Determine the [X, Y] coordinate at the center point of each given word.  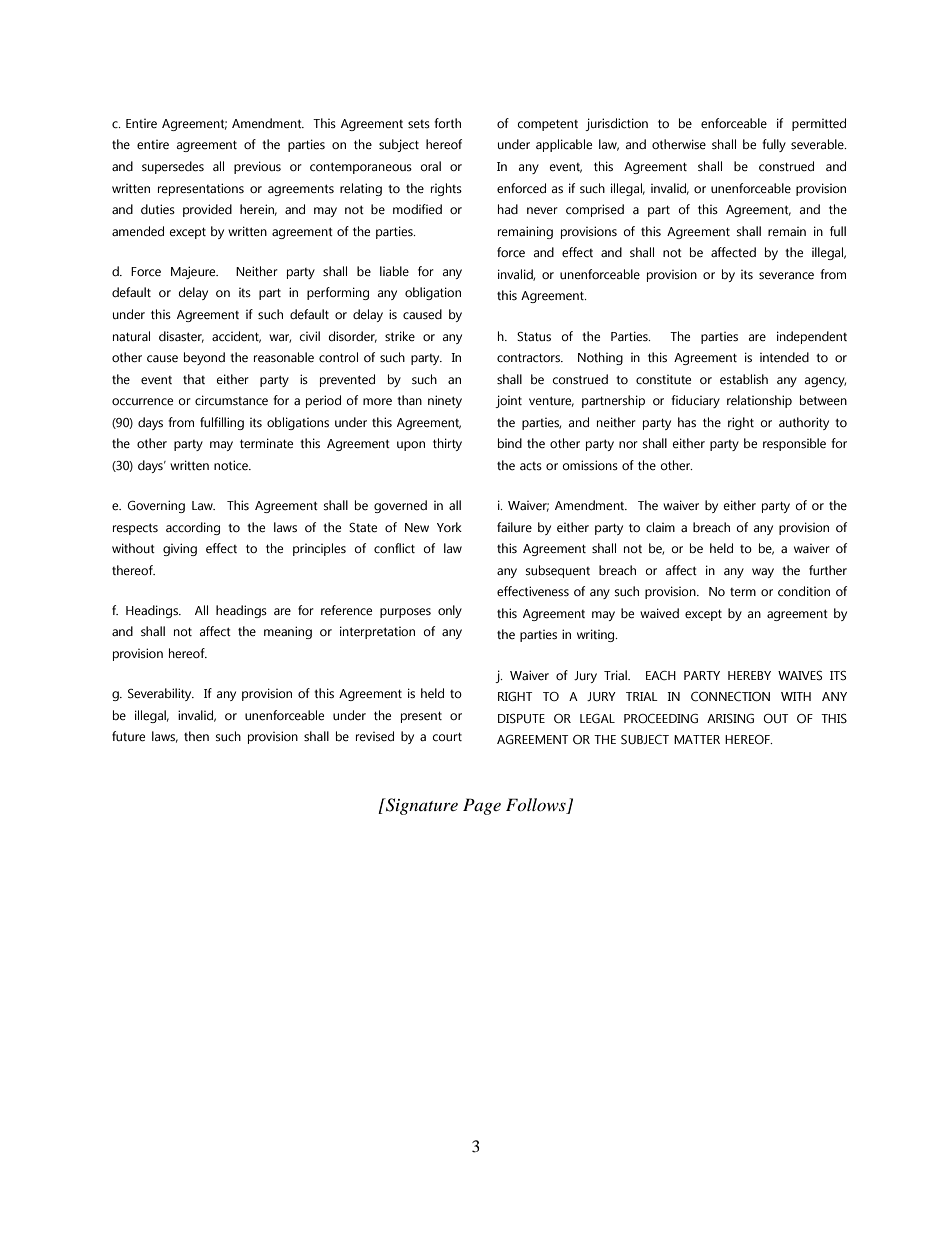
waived [659, 613]
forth [447, 123]
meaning [288, 632]
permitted [819, 124]
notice [232, 465]
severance [786, 276]
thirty [447, 444]
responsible [794, 444]
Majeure [194, 272]
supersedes [173, 167]
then [196, 736]
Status [534, 337]
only [450, 611]
